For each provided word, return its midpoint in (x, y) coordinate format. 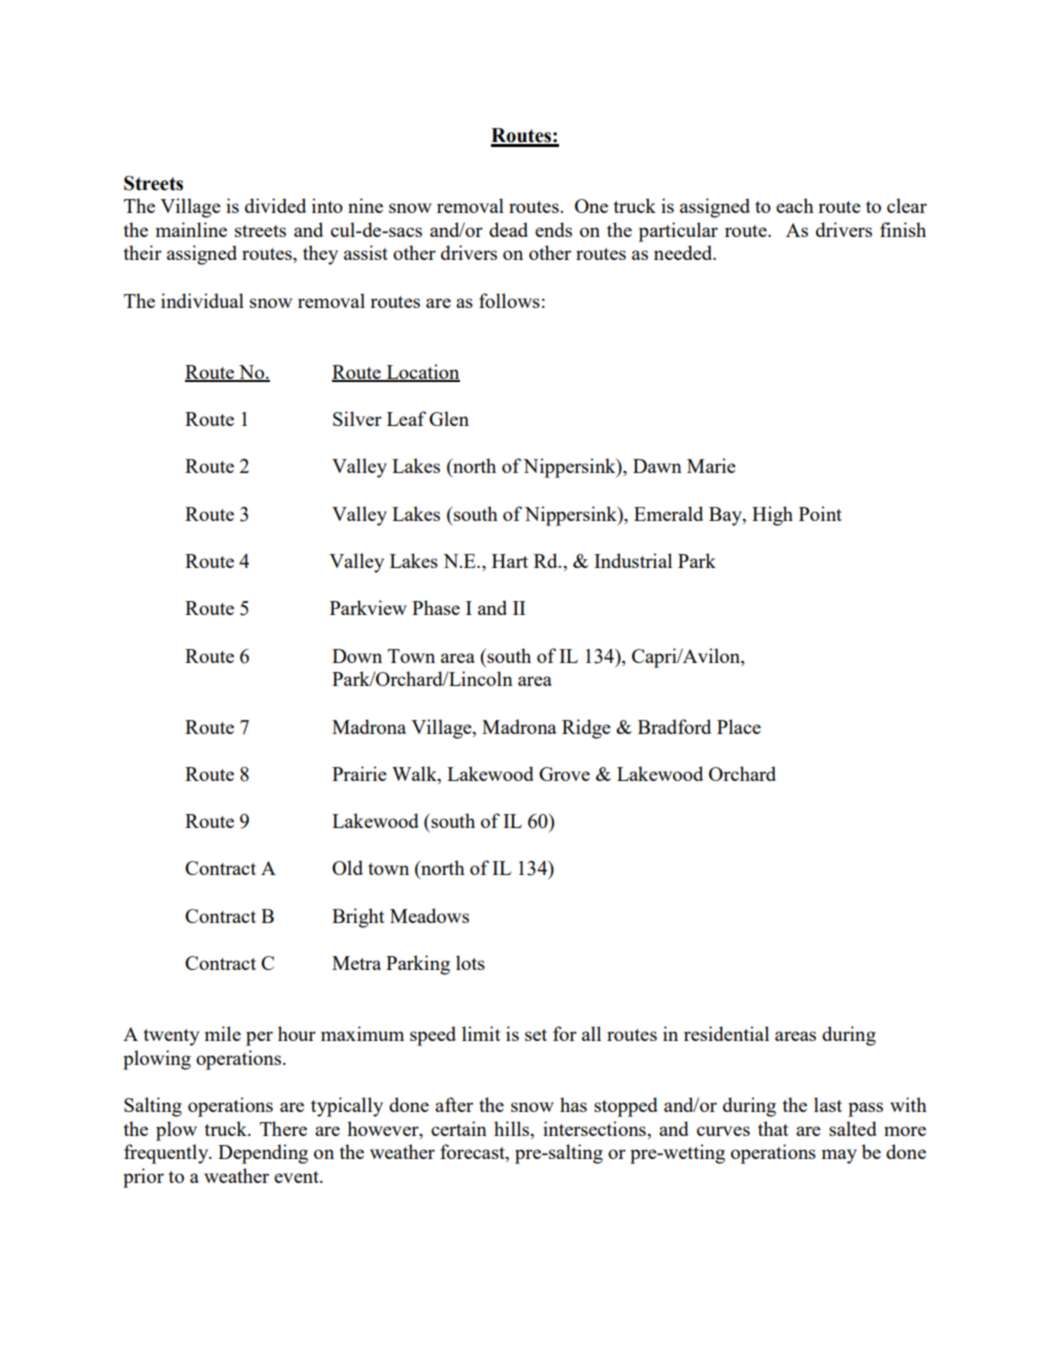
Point (820, 513)
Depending (263, 1154)
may (839, 1156)
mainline (191, 229)
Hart (510, 561)
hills (513, 1130)
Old (347, 867)
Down (357, 656)
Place (739, 726)
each (795, 205)
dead (508, 229)
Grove (564, 774)
